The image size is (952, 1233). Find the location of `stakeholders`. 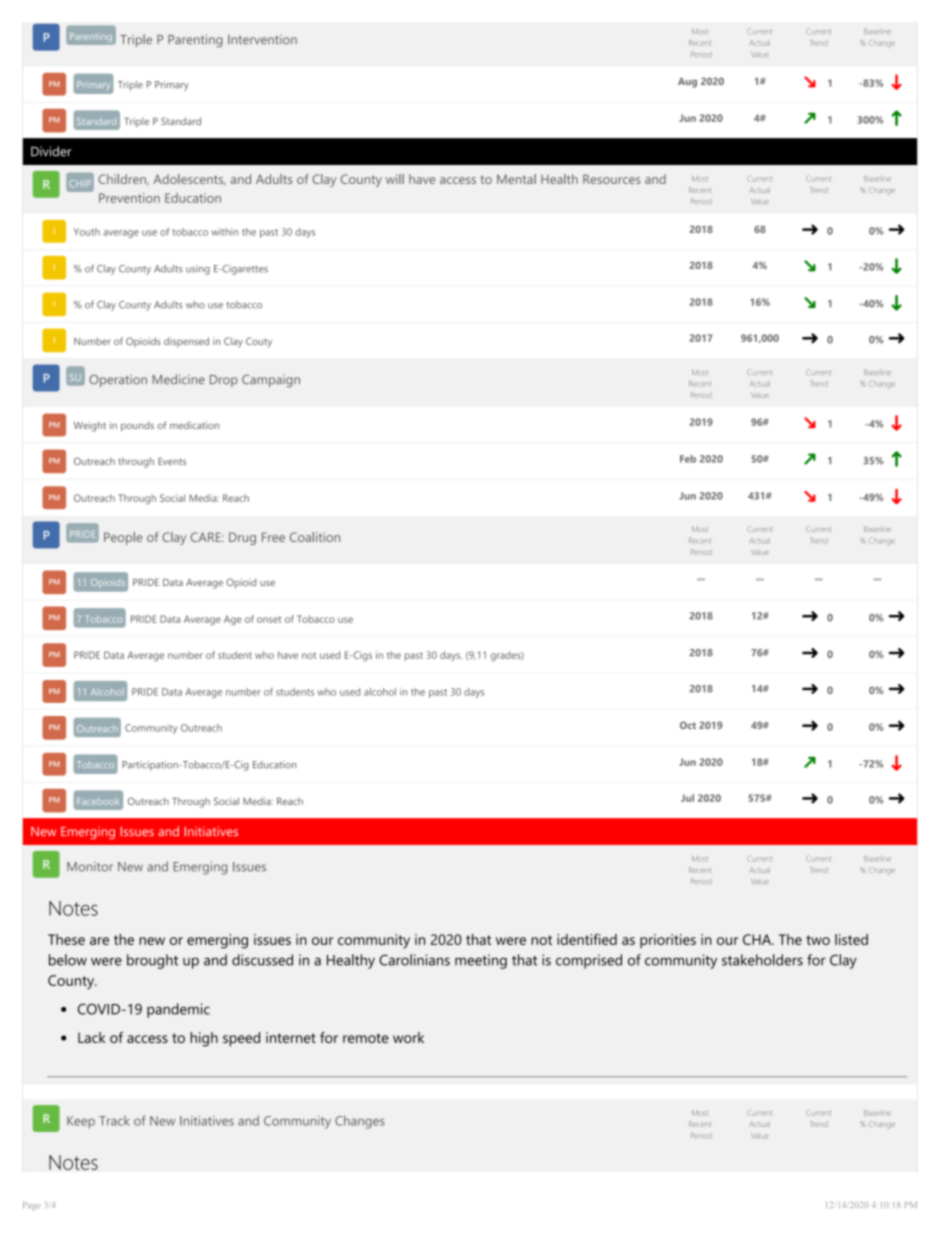

stakeholders is located at coordinates (762, 960).
